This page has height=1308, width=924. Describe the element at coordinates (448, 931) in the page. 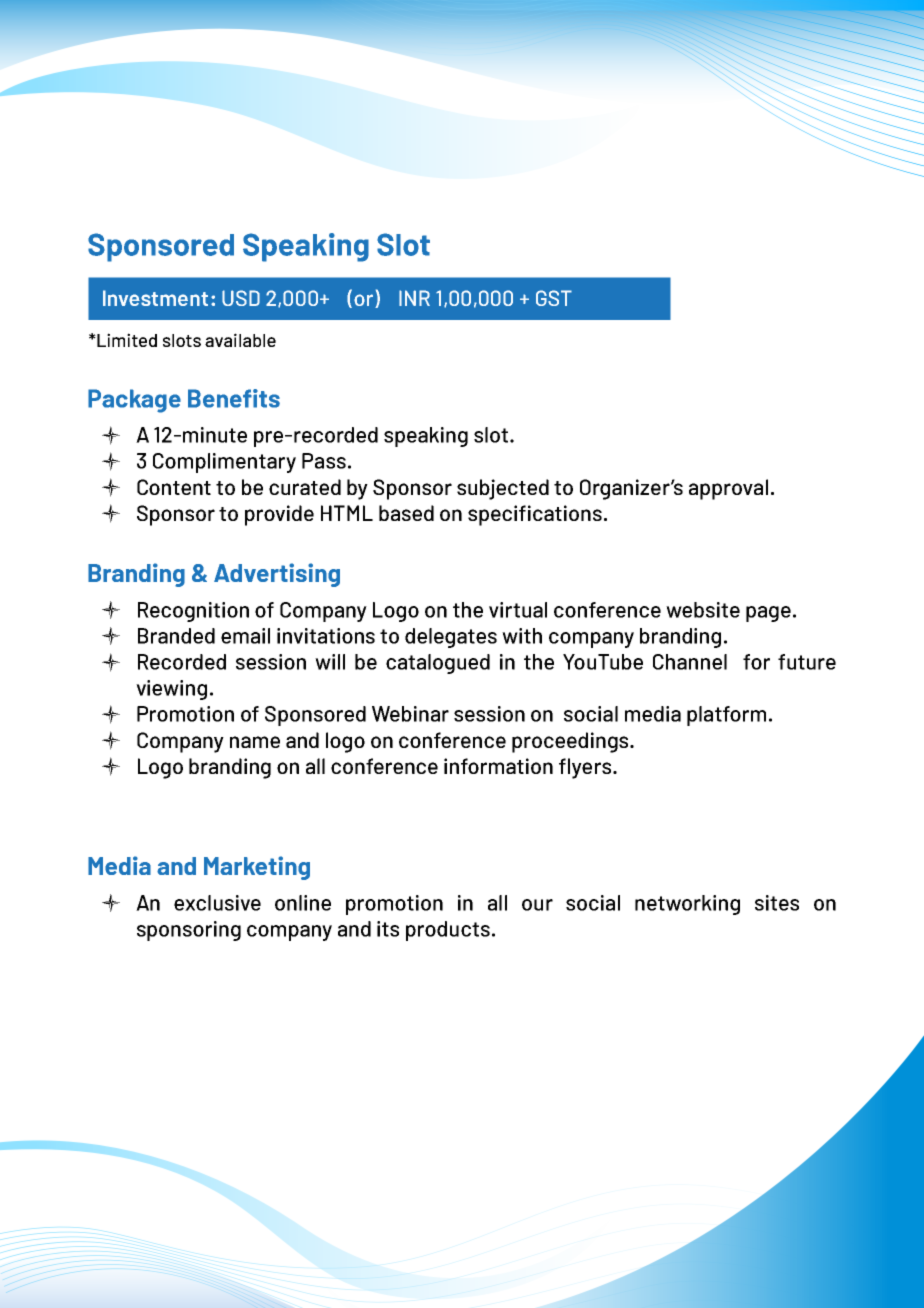

I see `products` at that location.
